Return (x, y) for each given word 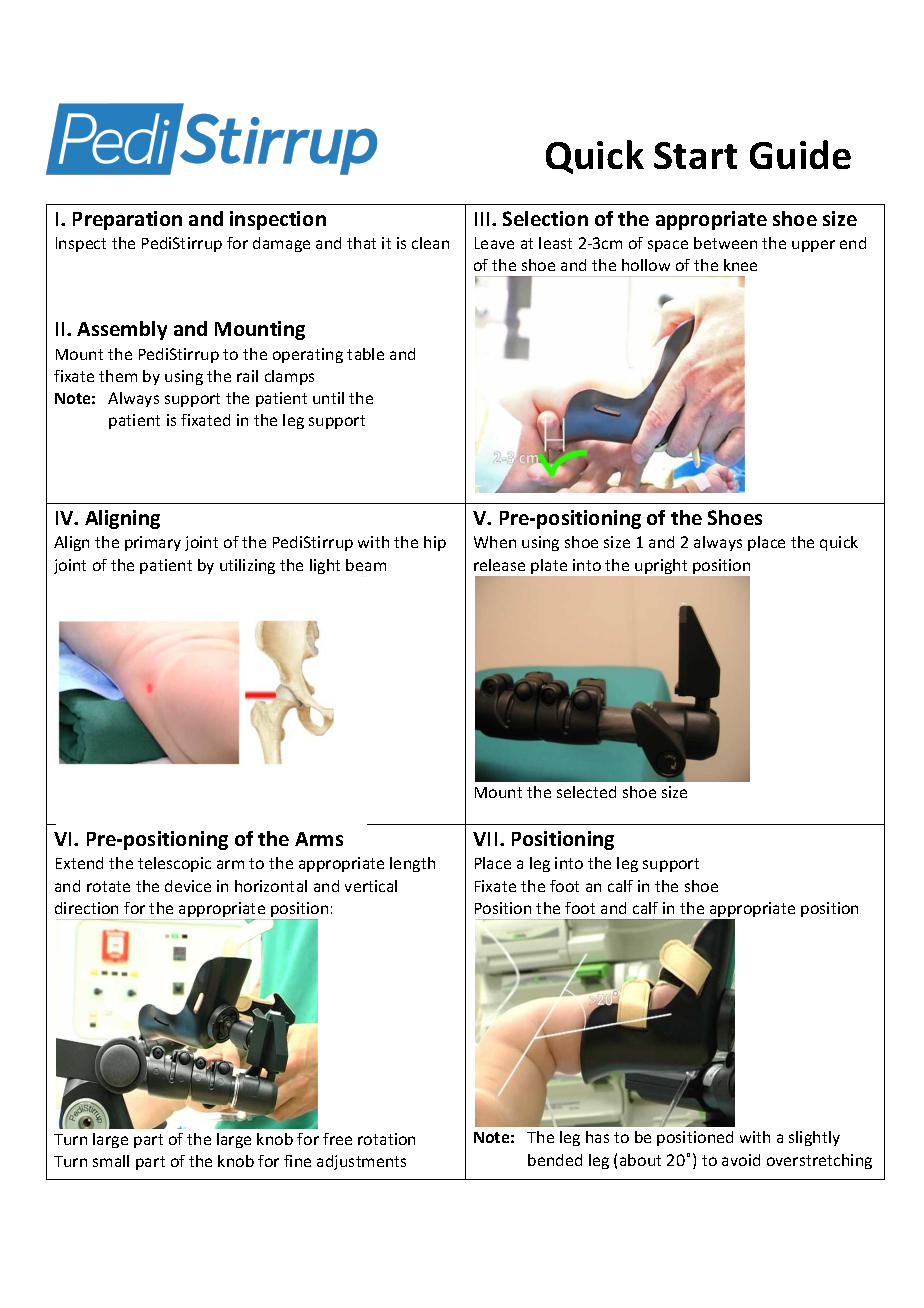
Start (695, 155)
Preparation (127, 220)
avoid (741, 1160)
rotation (386, 1139)
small (111, 1161)
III (484, 219)
